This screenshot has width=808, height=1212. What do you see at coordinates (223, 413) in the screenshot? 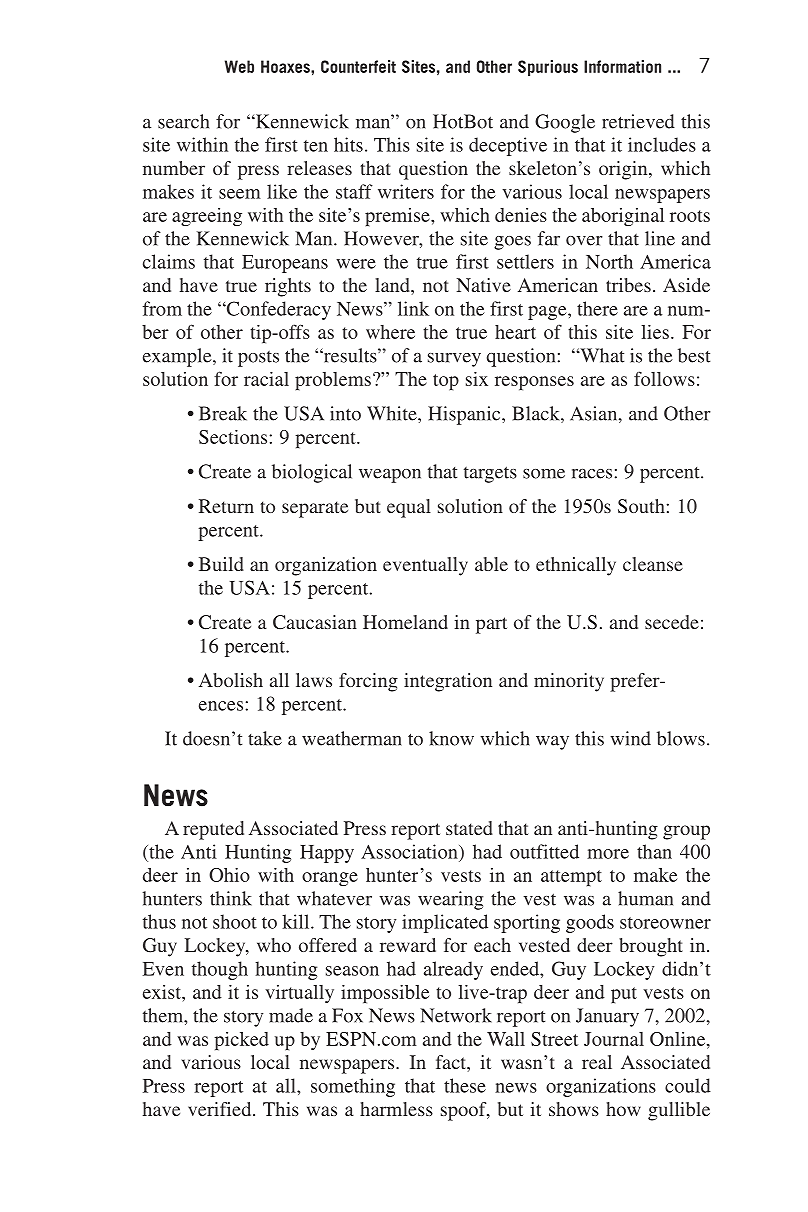
I see `Break` at bounding box center [223, 413].
